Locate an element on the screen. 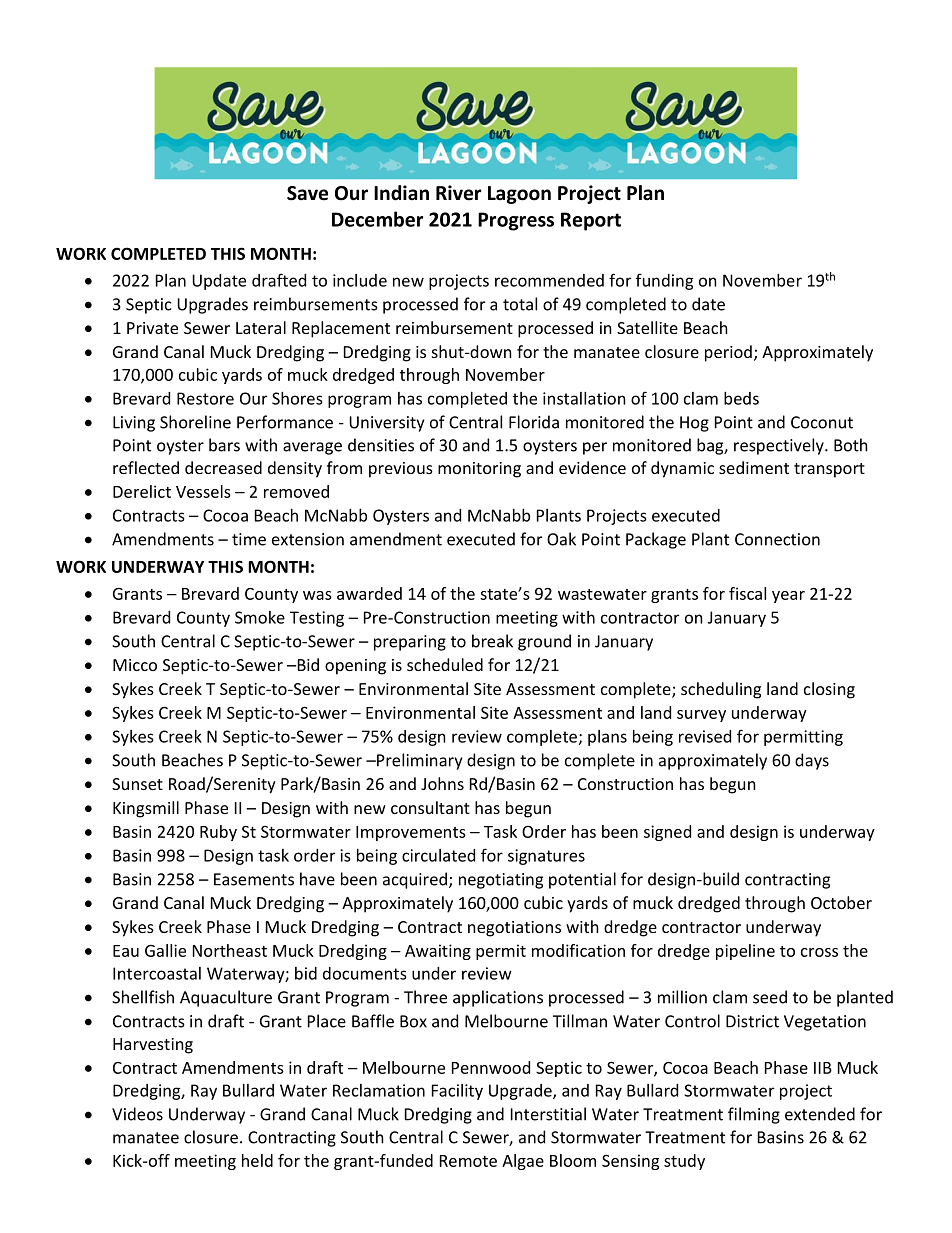 Image resolution: width=952 pixels, height=1233 pixels. Remote is located at coordinates (468, 1161).
